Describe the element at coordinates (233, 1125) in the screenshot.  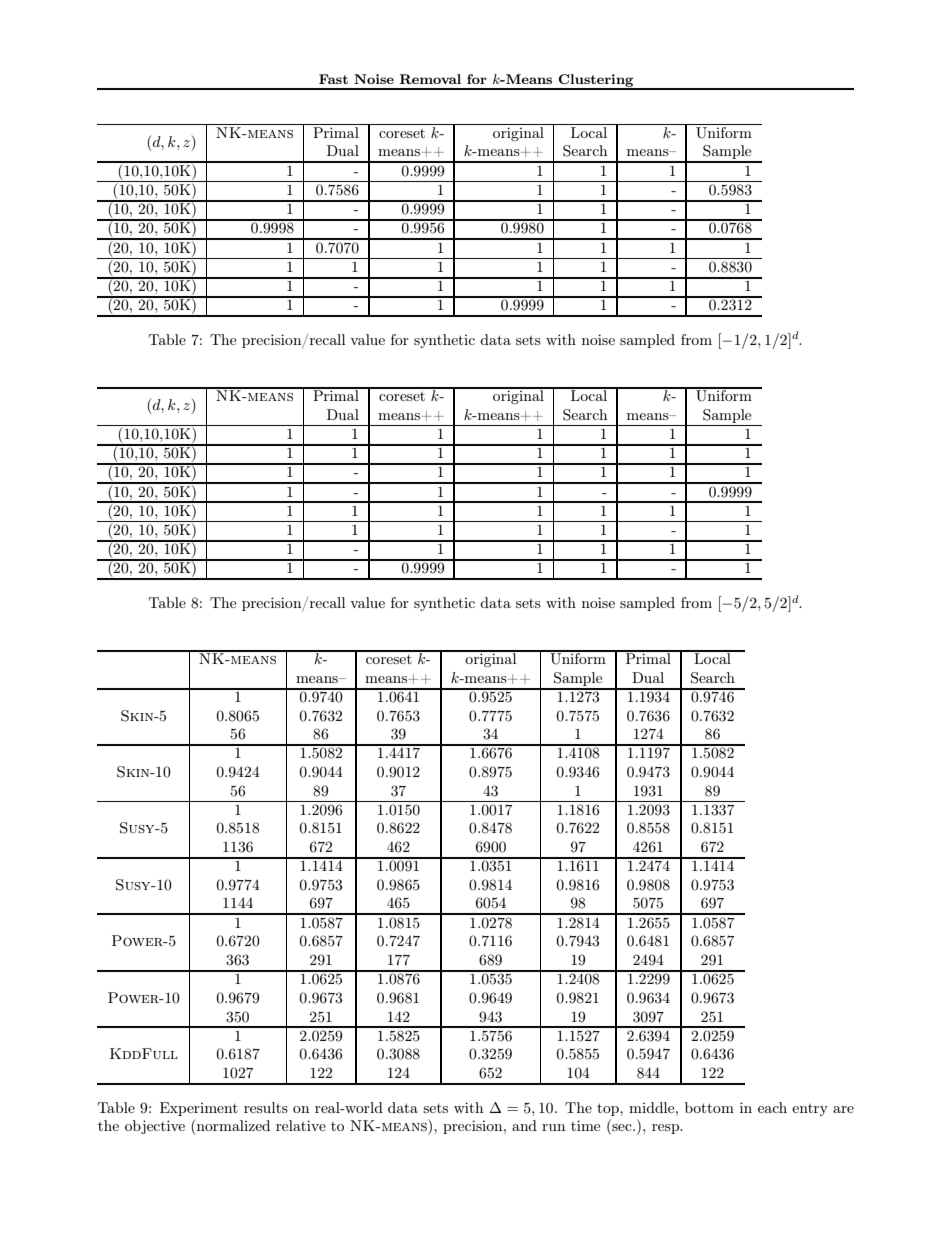
I see `normalized` at that location.
